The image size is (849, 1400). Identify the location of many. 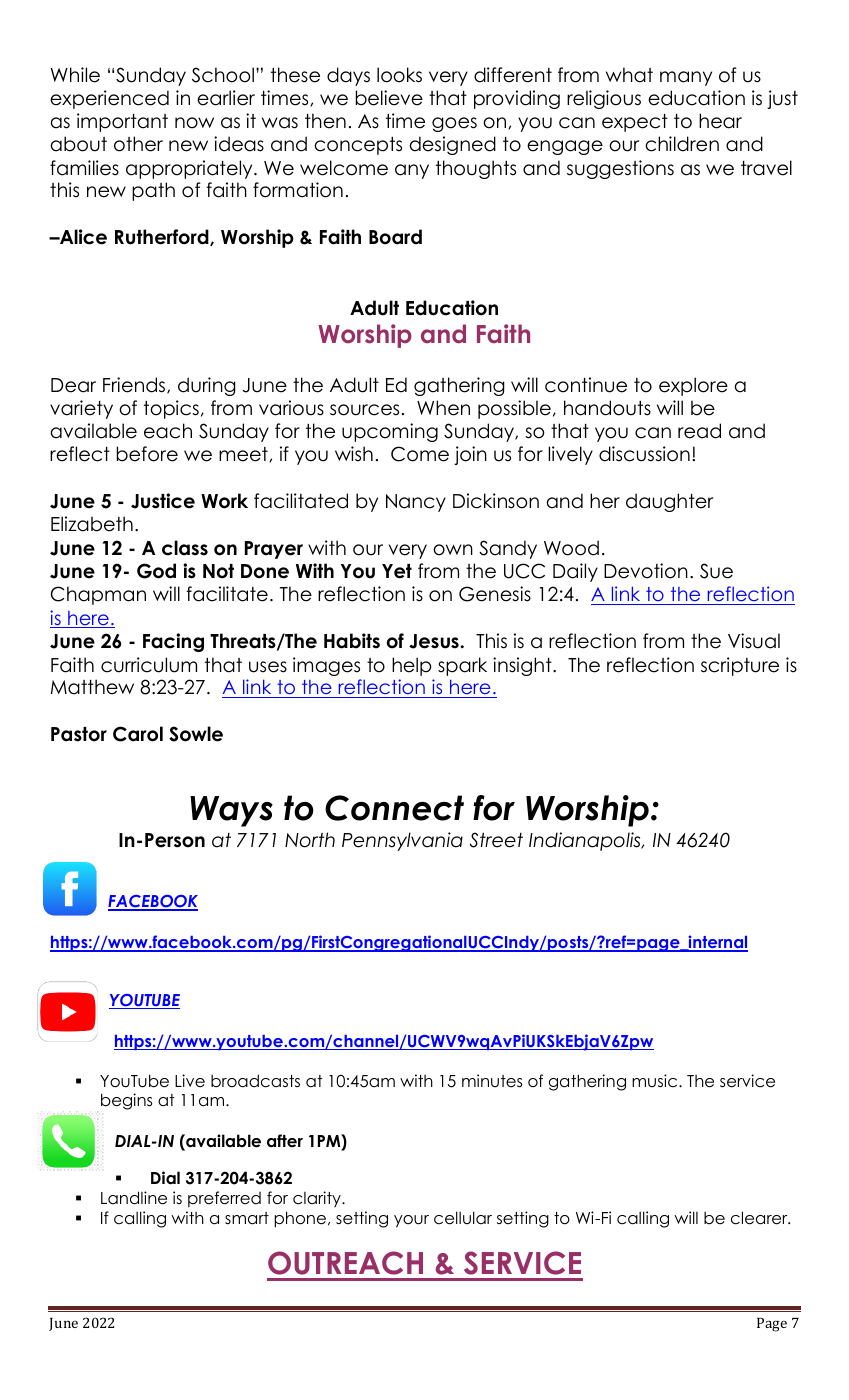
(686, 78).
